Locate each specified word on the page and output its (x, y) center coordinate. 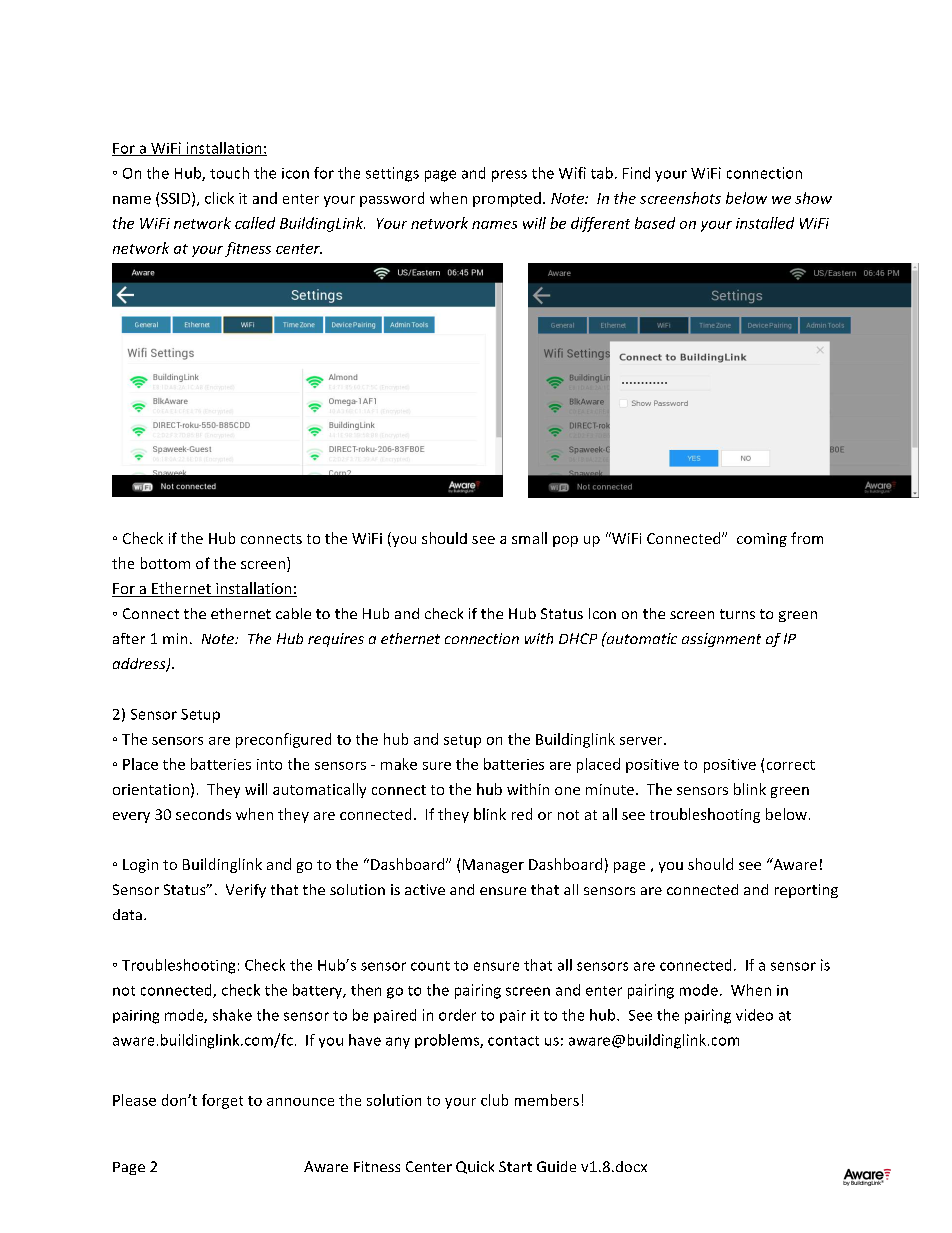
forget (222, 1101)
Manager (493, 866)
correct (791, 765)
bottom (165, 563)
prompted (507, 199)
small (529, 538)
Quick (475, 1167)
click (219, 198)
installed (765, 223)
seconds (203, 814)
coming (762, 540)
